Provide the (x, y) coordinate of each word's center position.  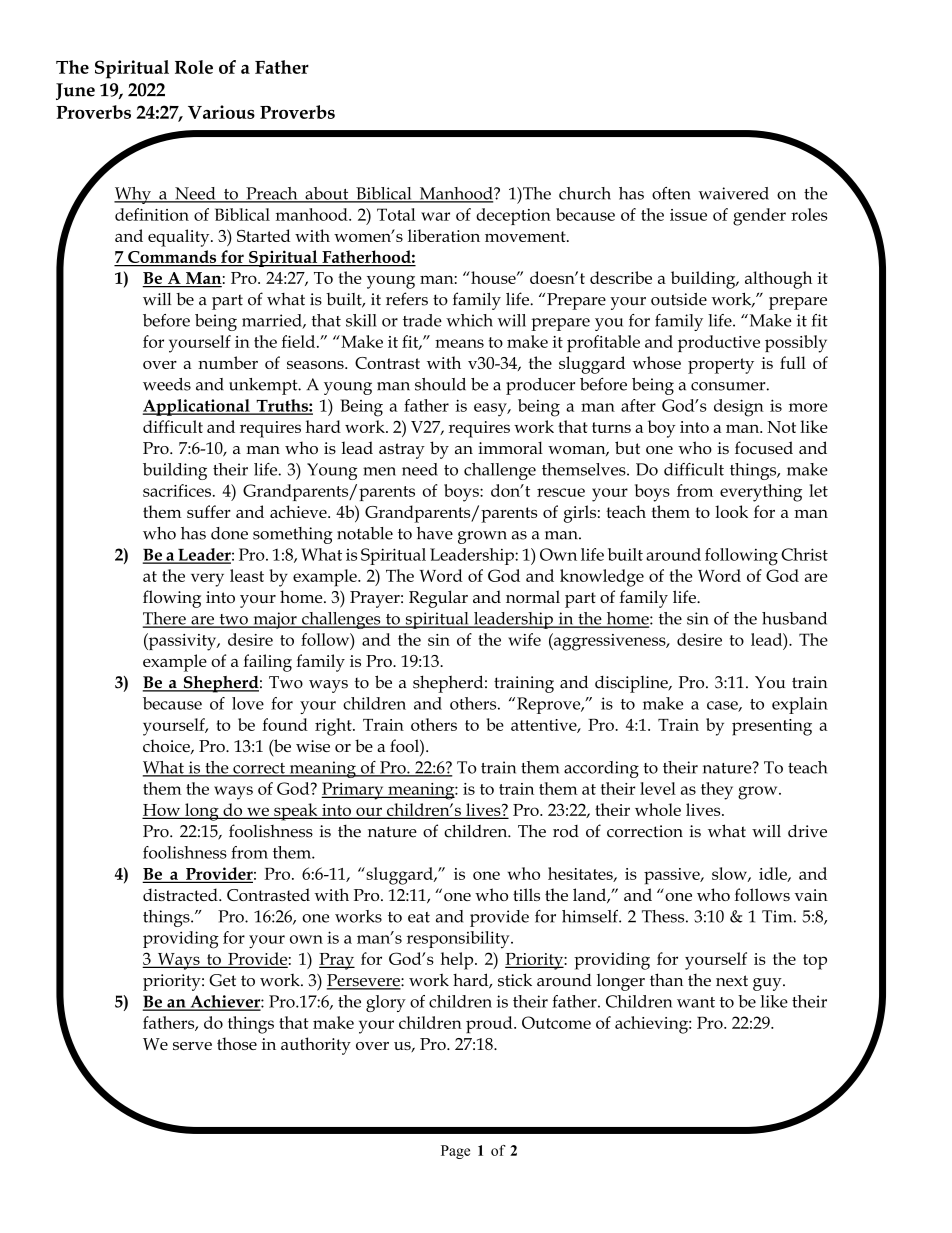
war (435, 216)
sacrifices (177, 490)
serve (192, 1046)
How (163, 811)
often (671, 193)
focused (764, 447)
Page (455, 1152)
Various (221, 112)
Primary (353, 791)
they (717, 791)
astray (402, 451)
